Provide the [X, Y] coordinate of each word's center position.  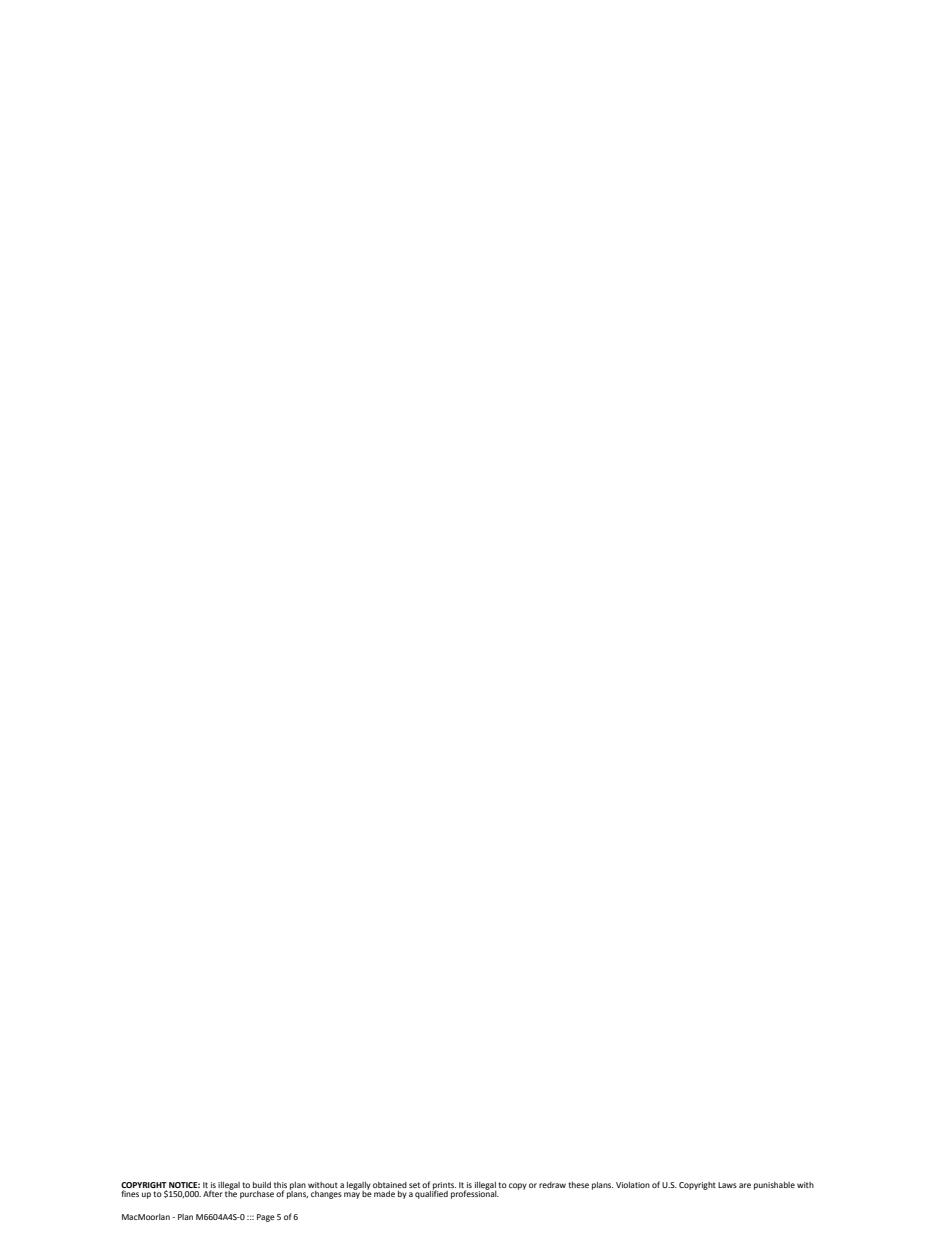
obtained [390, 1185]
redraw [552, 1185]
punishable [774, 1186]
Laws [727, 1185]
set [414, 1185]
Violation [633, 1185]
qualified [431, 1193]
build [262, 1185]
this [280, 1185]
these [578, 1185]
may [352, 1195]
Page [266, 1218]
